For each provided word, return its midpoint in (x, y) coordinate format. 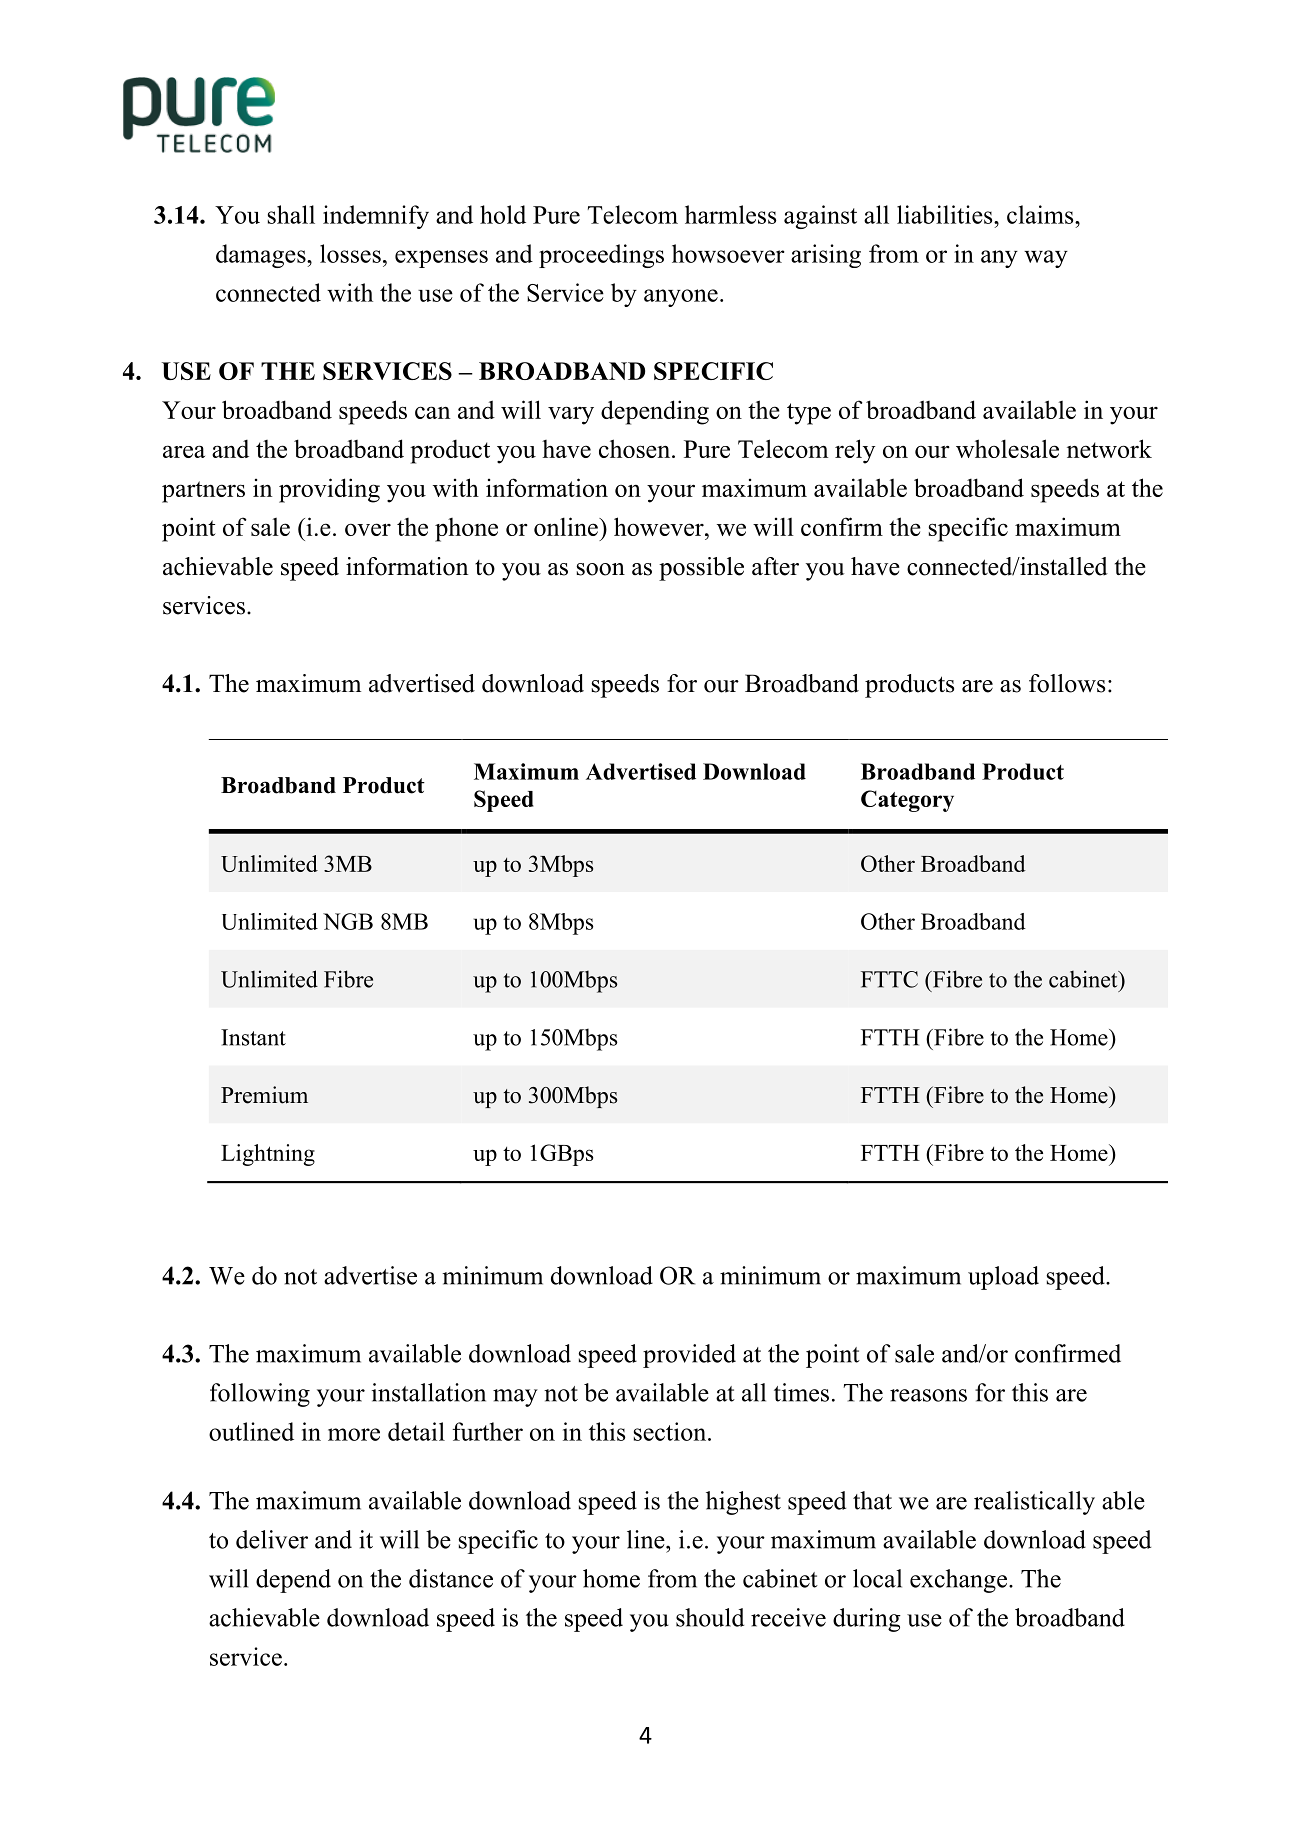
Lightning (268, 1155)
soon (600, 569)
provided (689, 1356)
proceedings (601, 256)
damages (262, 256)
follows (1067, 683)
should (710, 1617)
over (368, 529)
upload (1003, 1278)
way (1046, 259)
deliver (272, 1539)
